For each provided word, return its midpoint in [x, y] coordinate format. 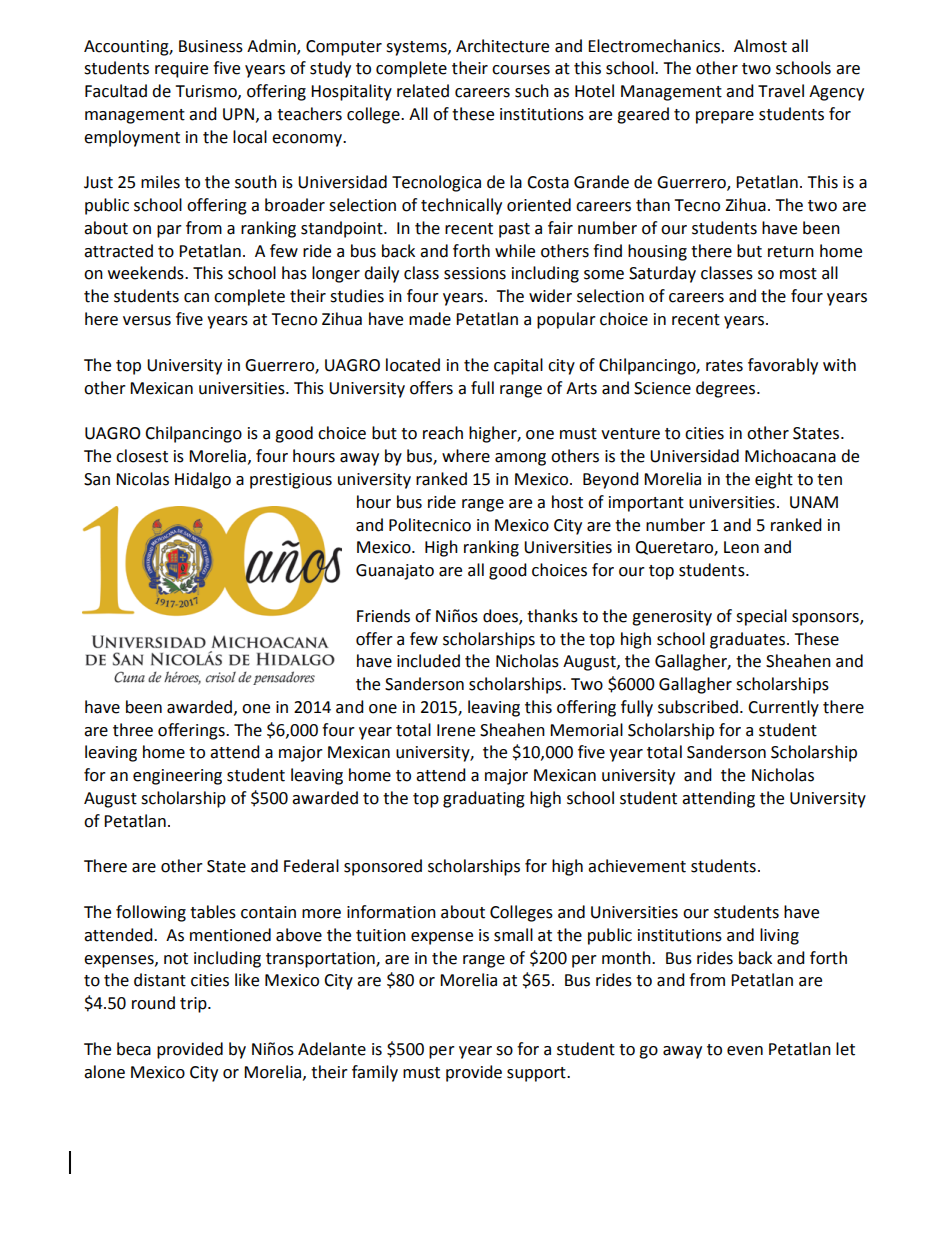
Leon [741, 547]
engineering [177, 777]
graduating [484, 799]
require [181, 70]
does [501, 616]
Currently [783, 708]
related [423, 91]
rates [724, 366]
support [537, 1074]
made [430, 319]
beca [134, 1049]
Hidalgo [203, 480]
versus [147, 321]
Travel [781, 91]
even [745, 1051]
